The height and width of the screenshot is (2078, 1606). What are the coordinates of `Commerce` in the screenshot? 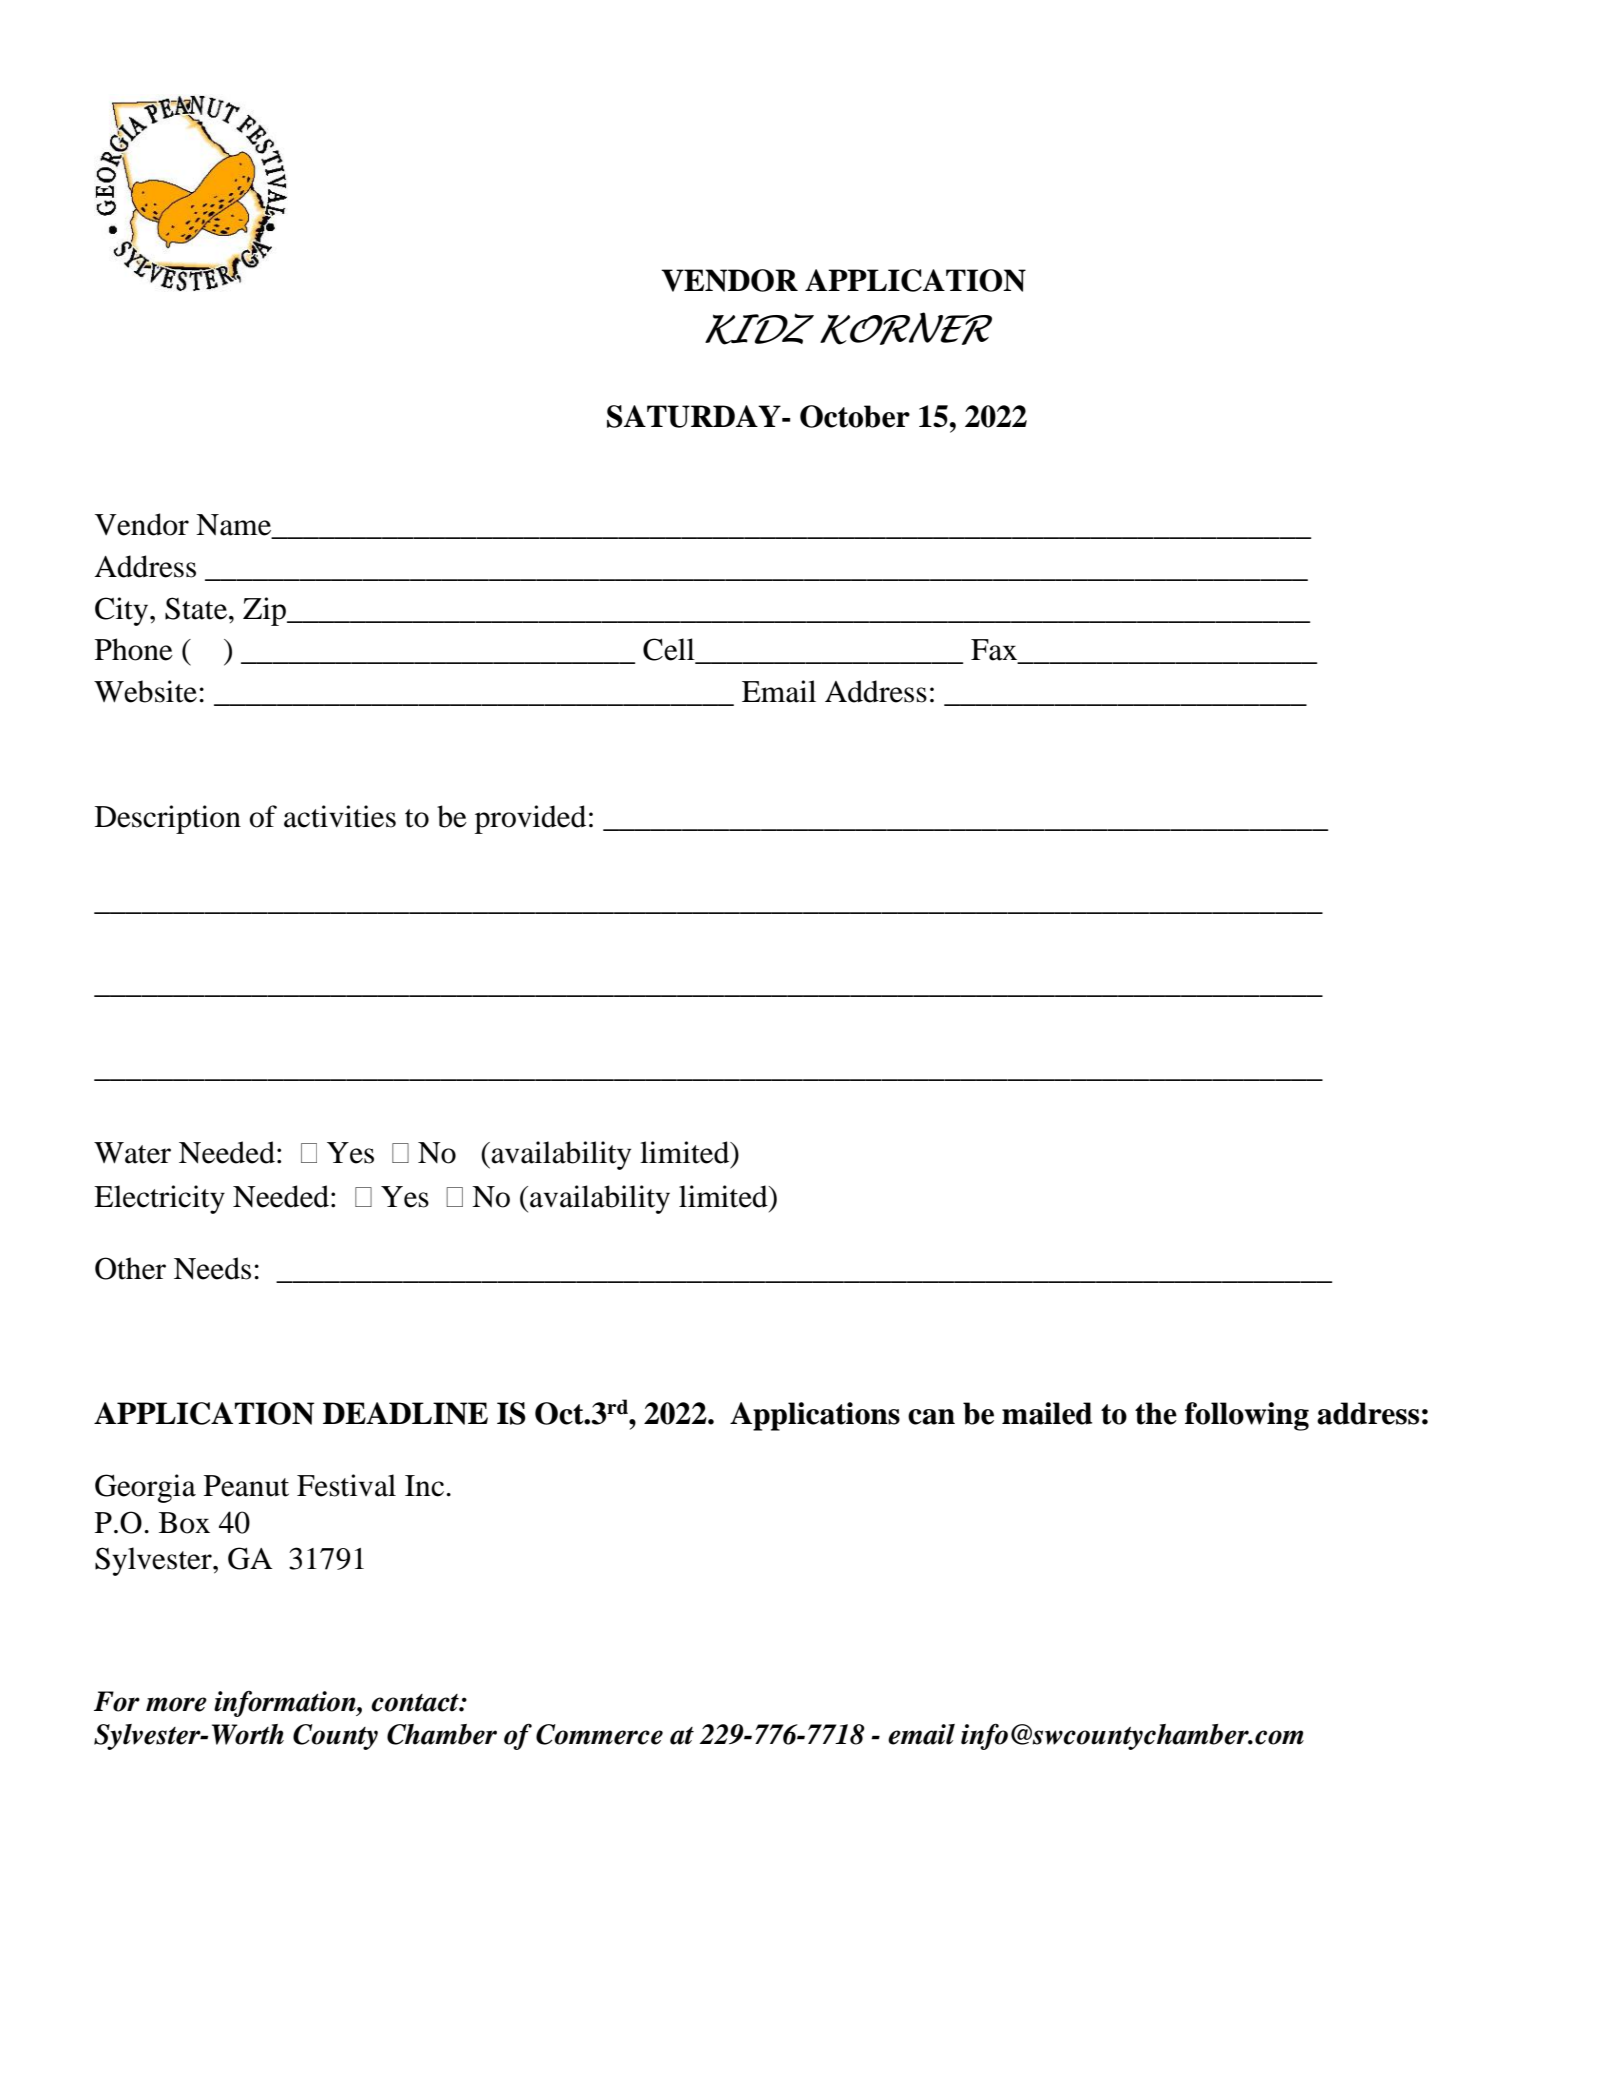 It's located at (599, 1734).
